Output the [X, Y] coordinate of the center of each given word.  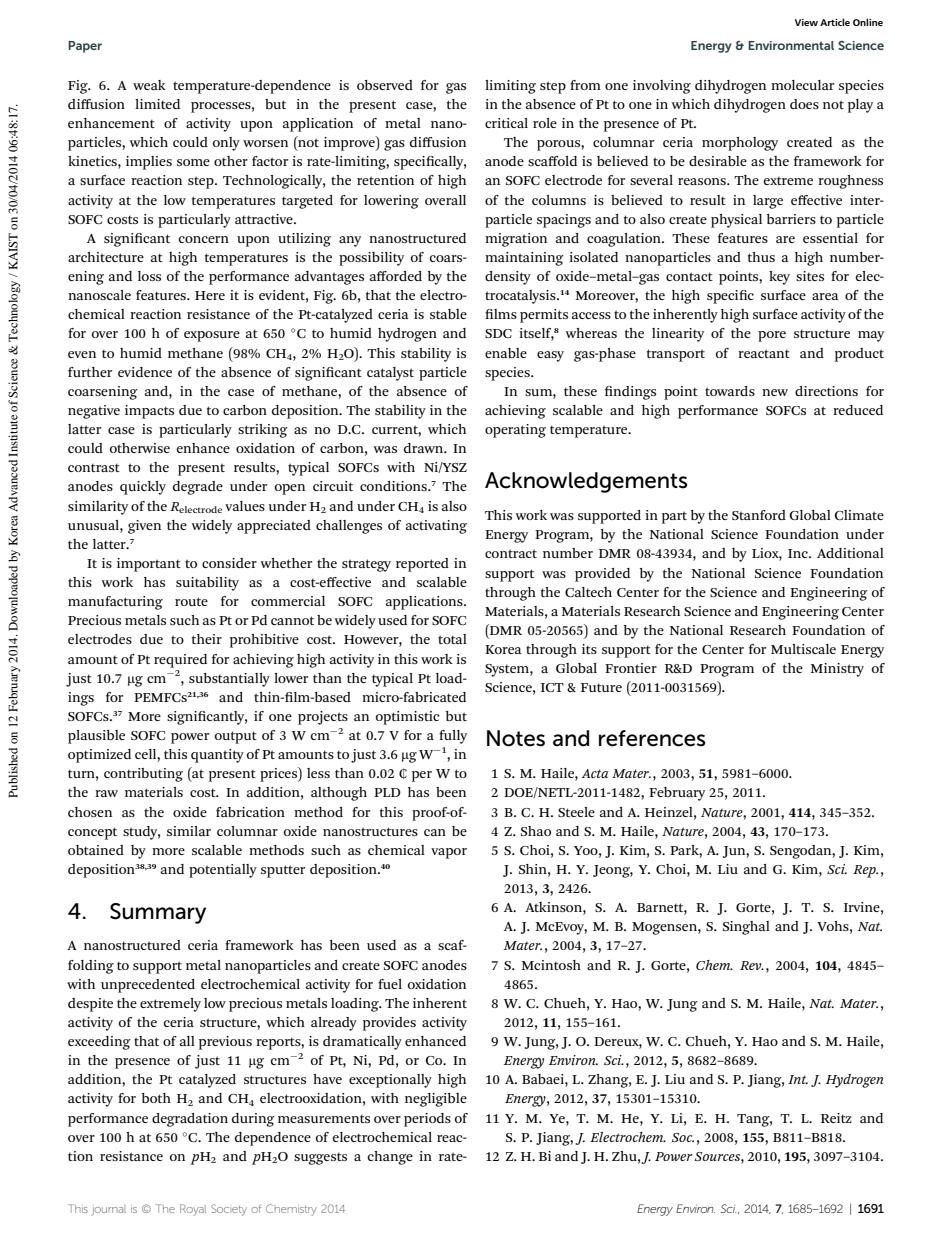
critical [506, 123]
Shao [536, 831]
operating [515, 431]
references [652, 738]
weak [149, 85]
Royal [193, 1210]
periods [427, 1120]
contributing [143, 775]
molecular [802, 85]
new [775, 392]
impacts [149, 412]
